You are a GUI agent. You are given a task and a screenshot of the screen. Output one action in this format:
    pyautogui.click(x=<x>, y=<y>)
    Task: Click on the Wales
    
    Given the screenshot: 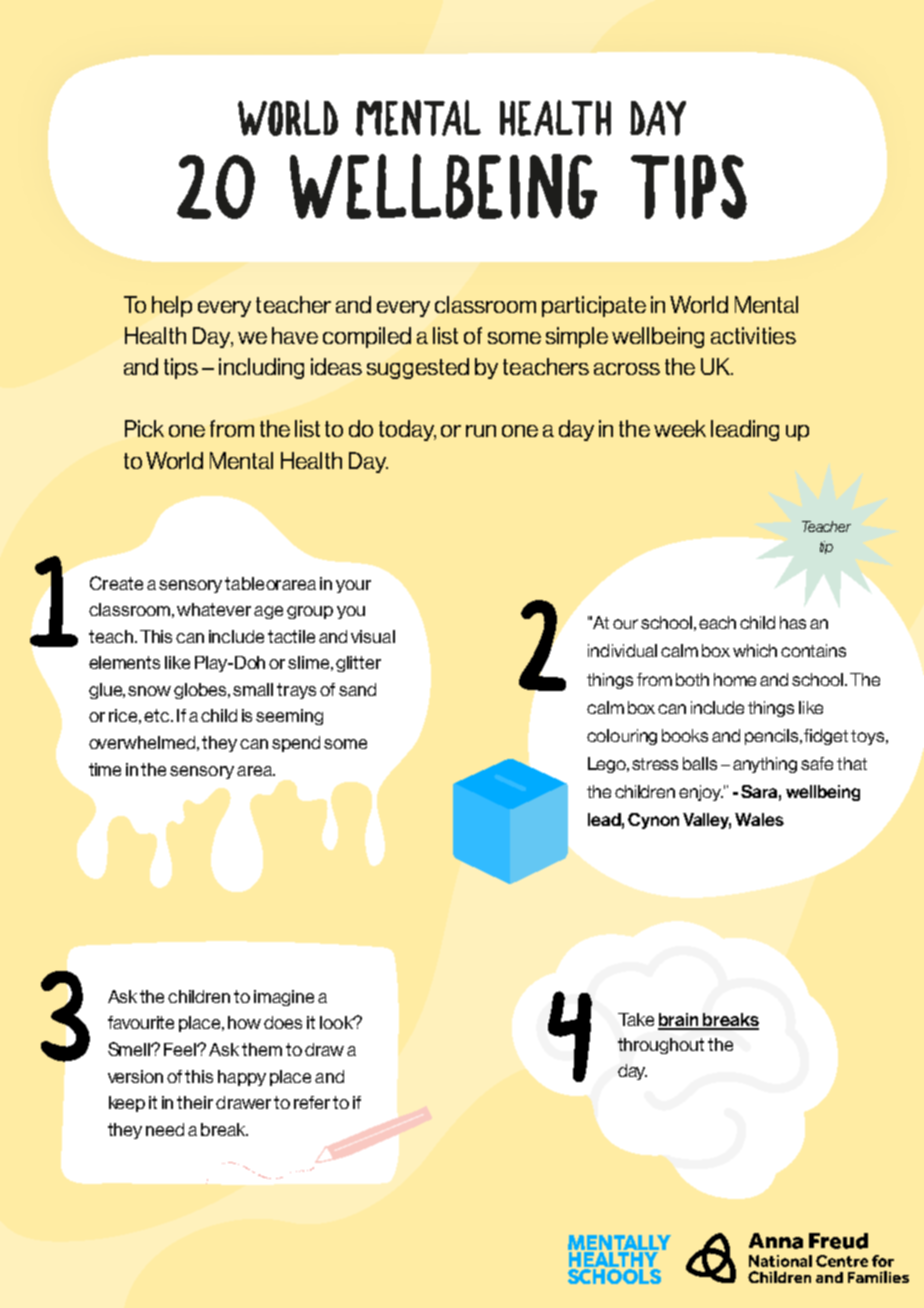 What is the action you would take?
    pyautogui.click(x=759, y=819)
